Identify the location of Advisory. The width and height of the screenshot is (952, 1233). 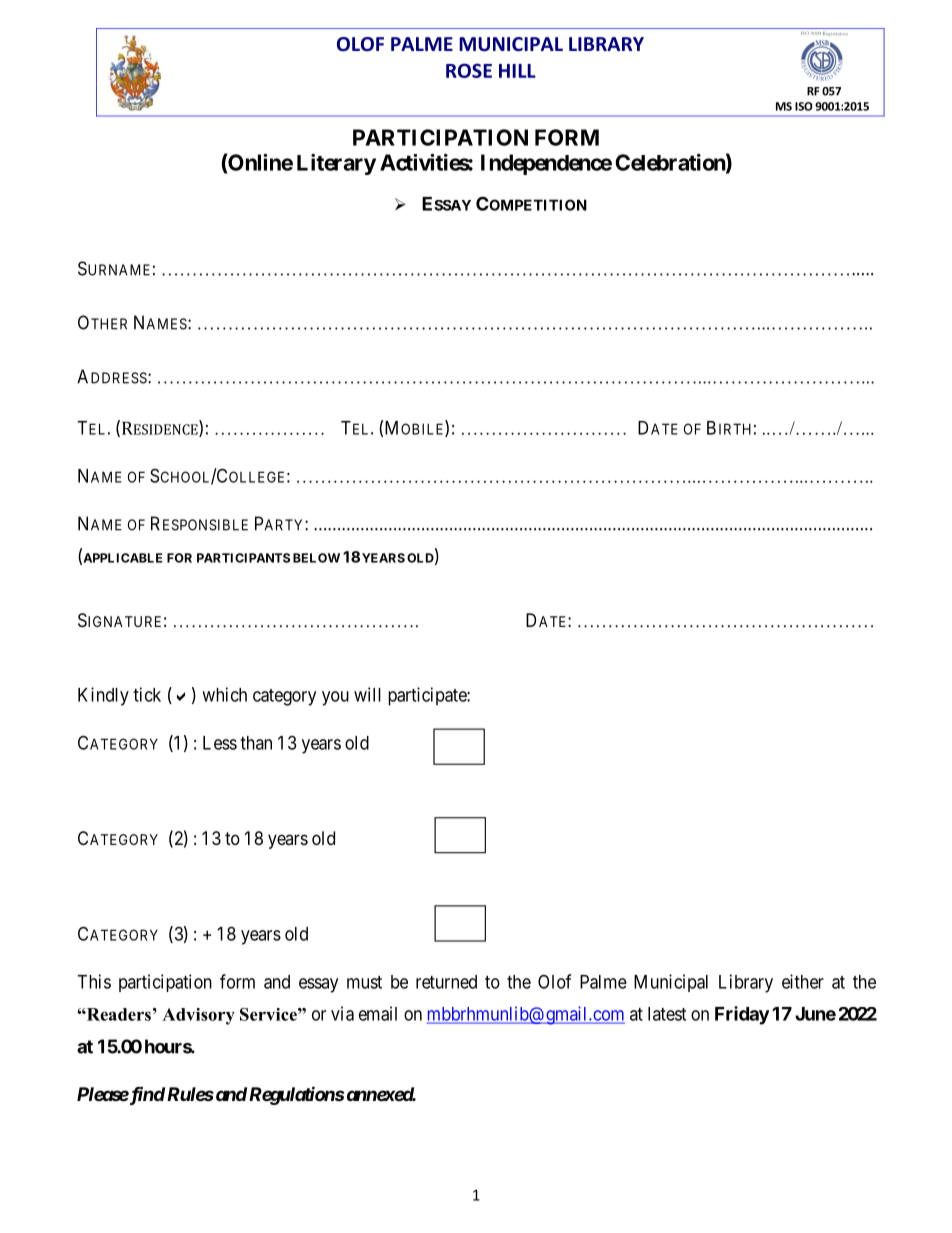
(198, 1016).
